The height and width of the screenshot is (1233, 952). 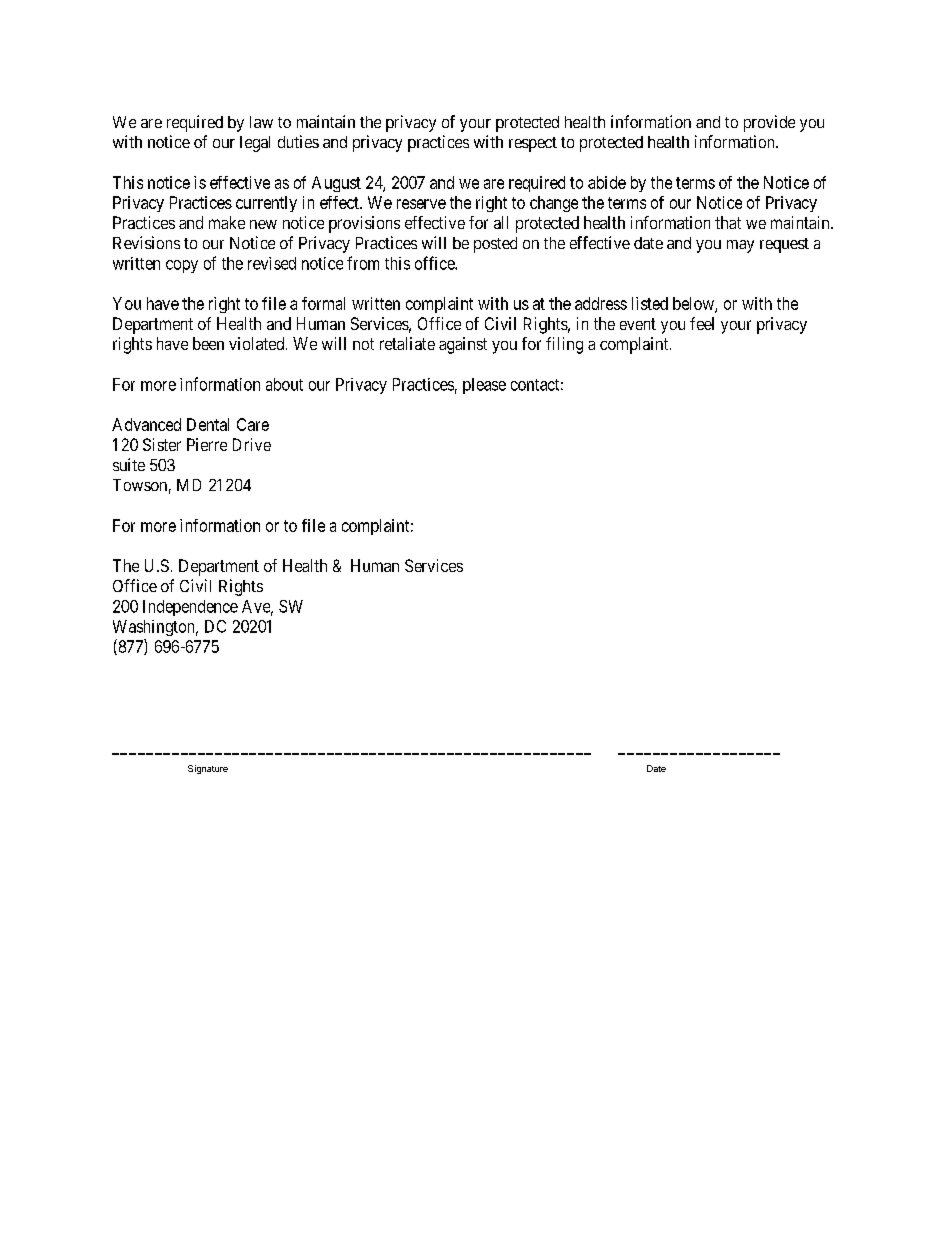 What do you see at coordinates (769, 123) in the screenshot?
I see `provide` at bounding box center [769, 123].
